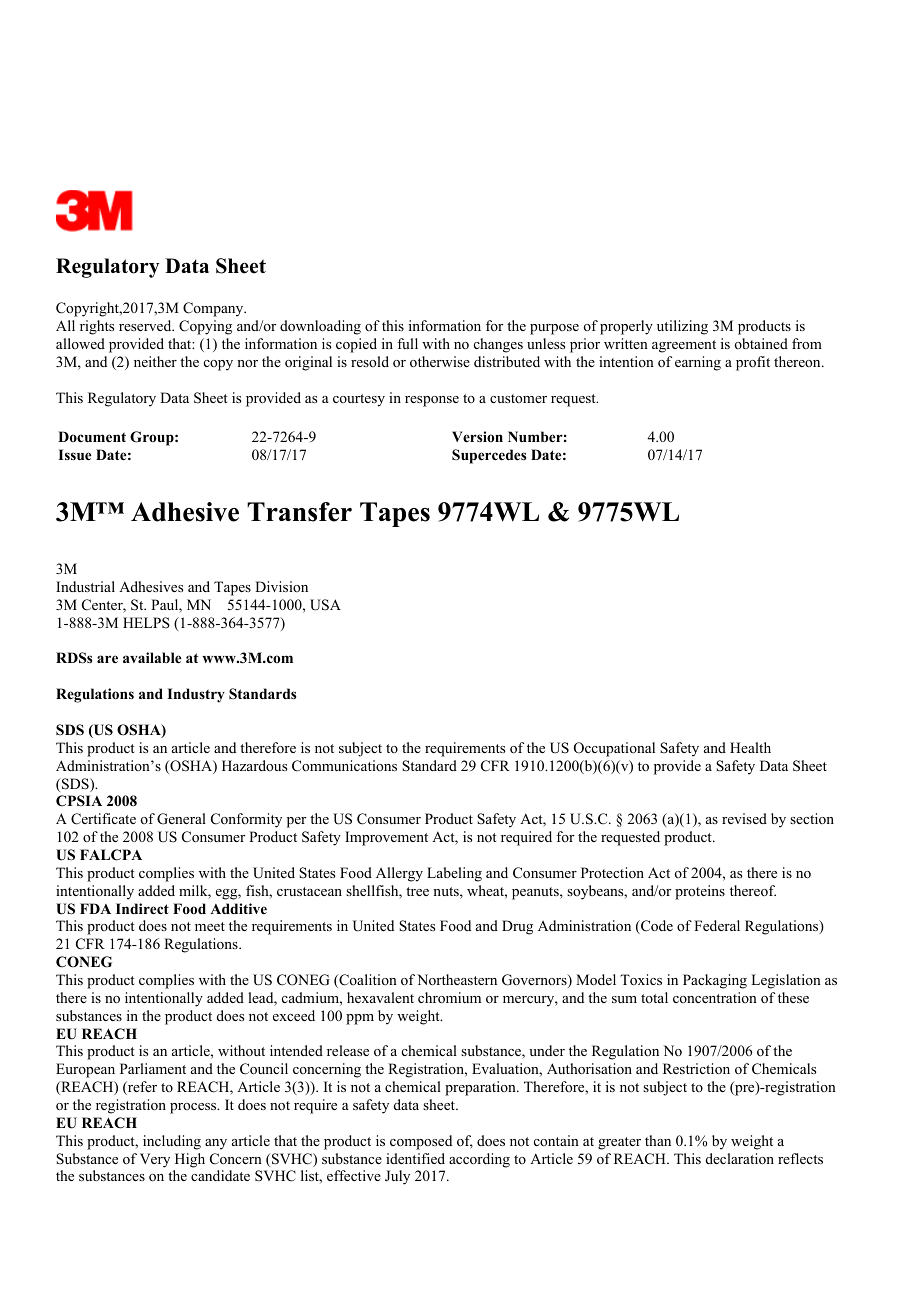 Image resolution: width=924 pixels, height=1308 pixels. What do you see at coordinates (407, 343) in the document?
I see `full` at bounding box center [407, 343].
